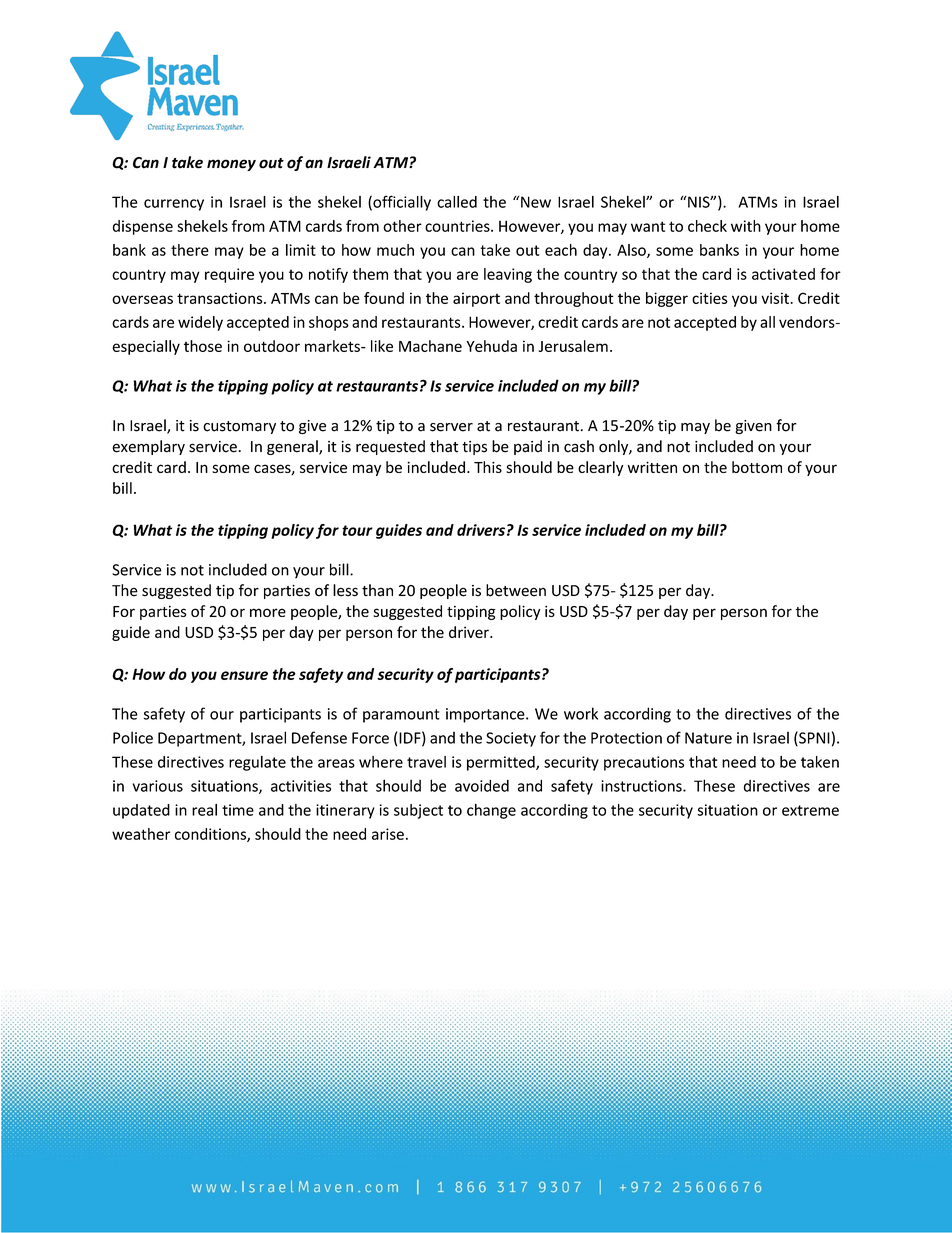 The width and height of the document is (952, 1233). What do you see at coordinates (746, 226) in the document?
I see `with` at bounding box center [746, 226].
